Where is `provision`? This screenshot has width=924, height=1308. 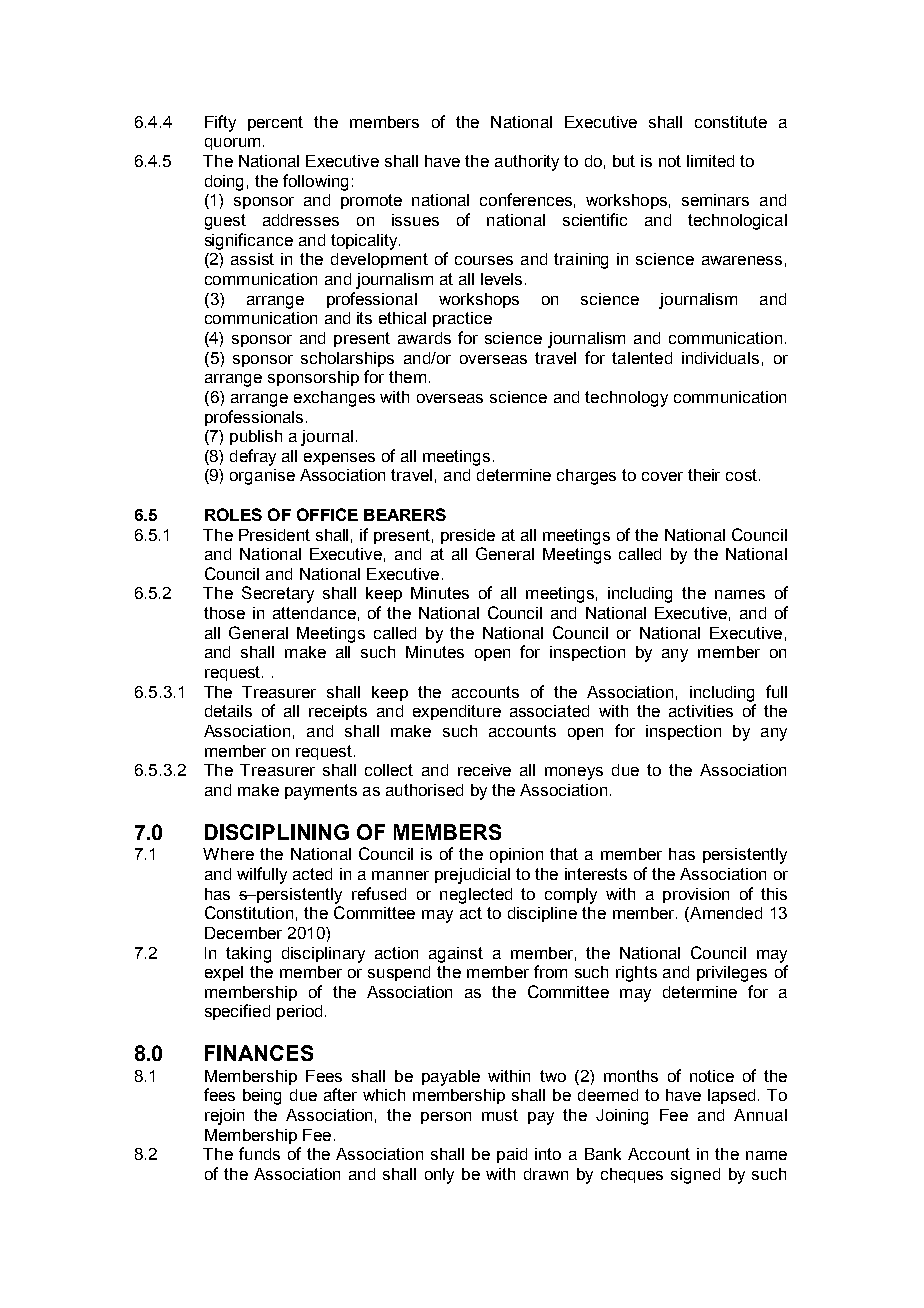
provision is located at coordinates (696, 895).
